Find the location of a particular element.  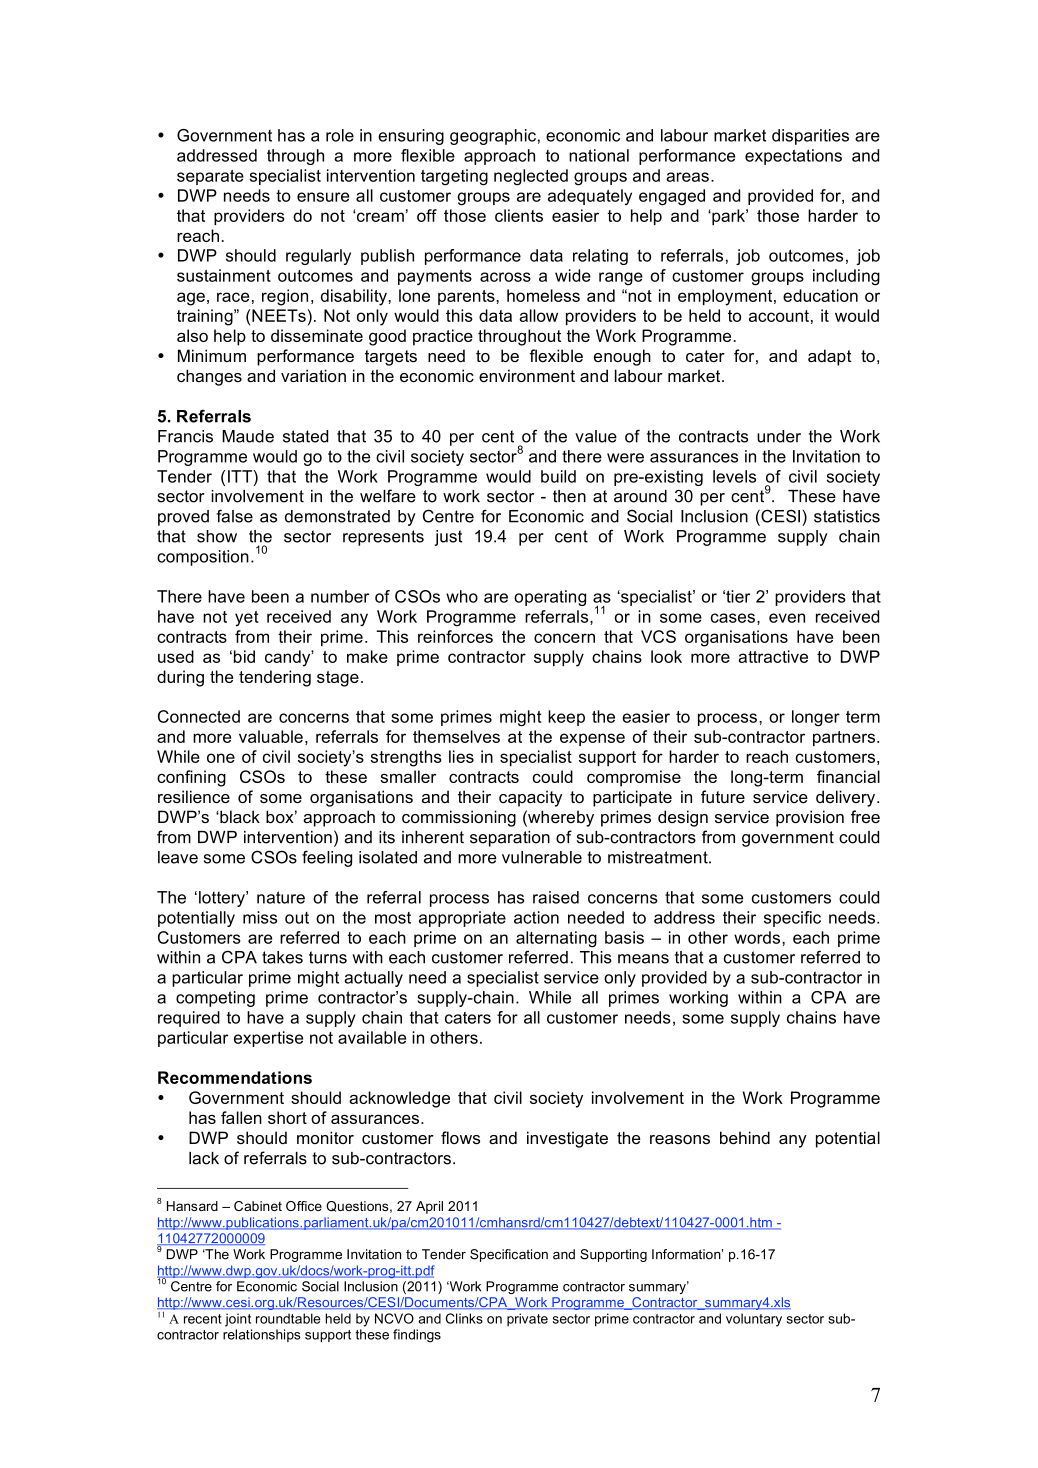

valuable is located at coordinates (271, 736).
